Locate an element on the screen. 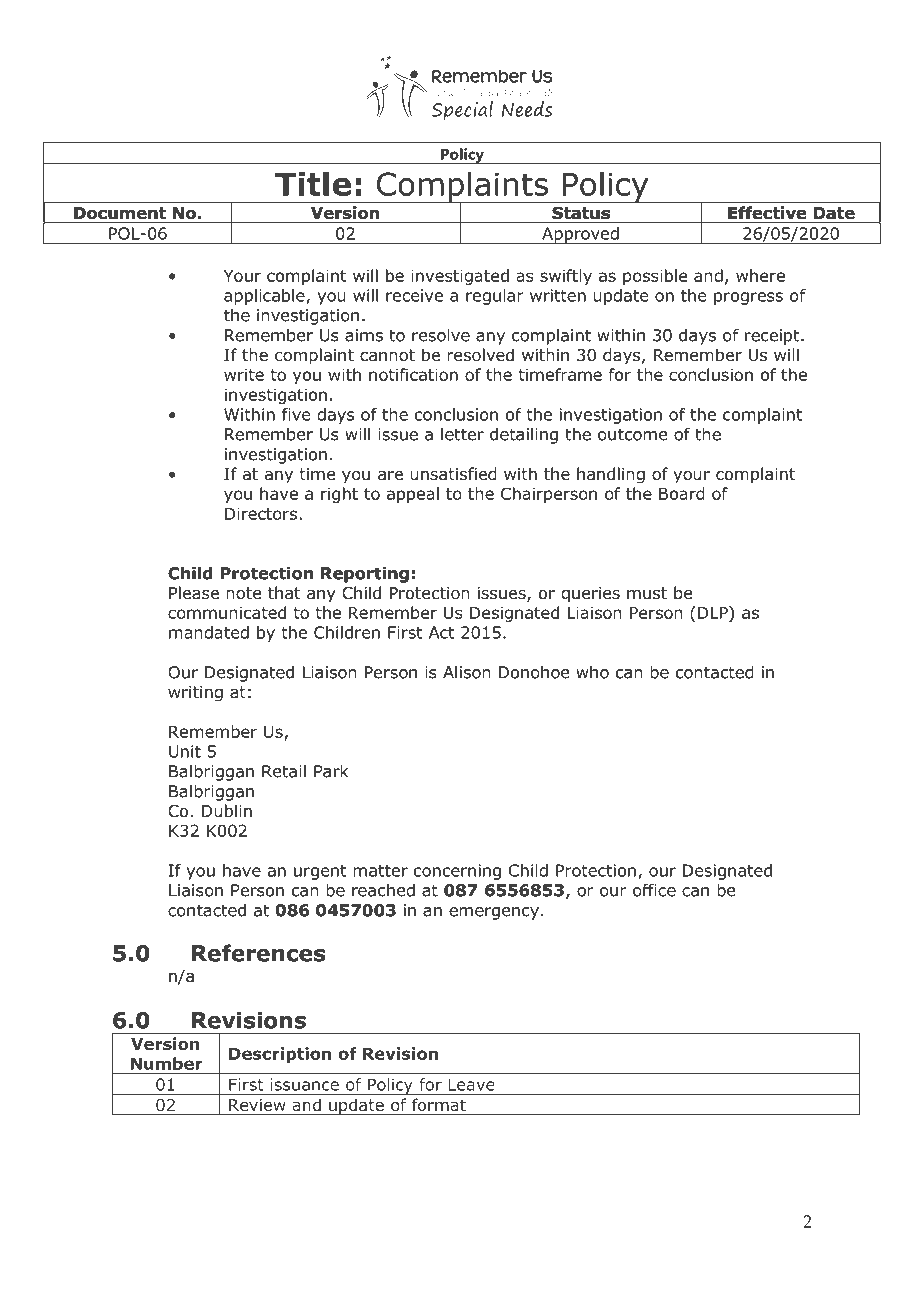 The width and height of the screenshot is (924, 1308). Park is located at coordinates (331, 771).
